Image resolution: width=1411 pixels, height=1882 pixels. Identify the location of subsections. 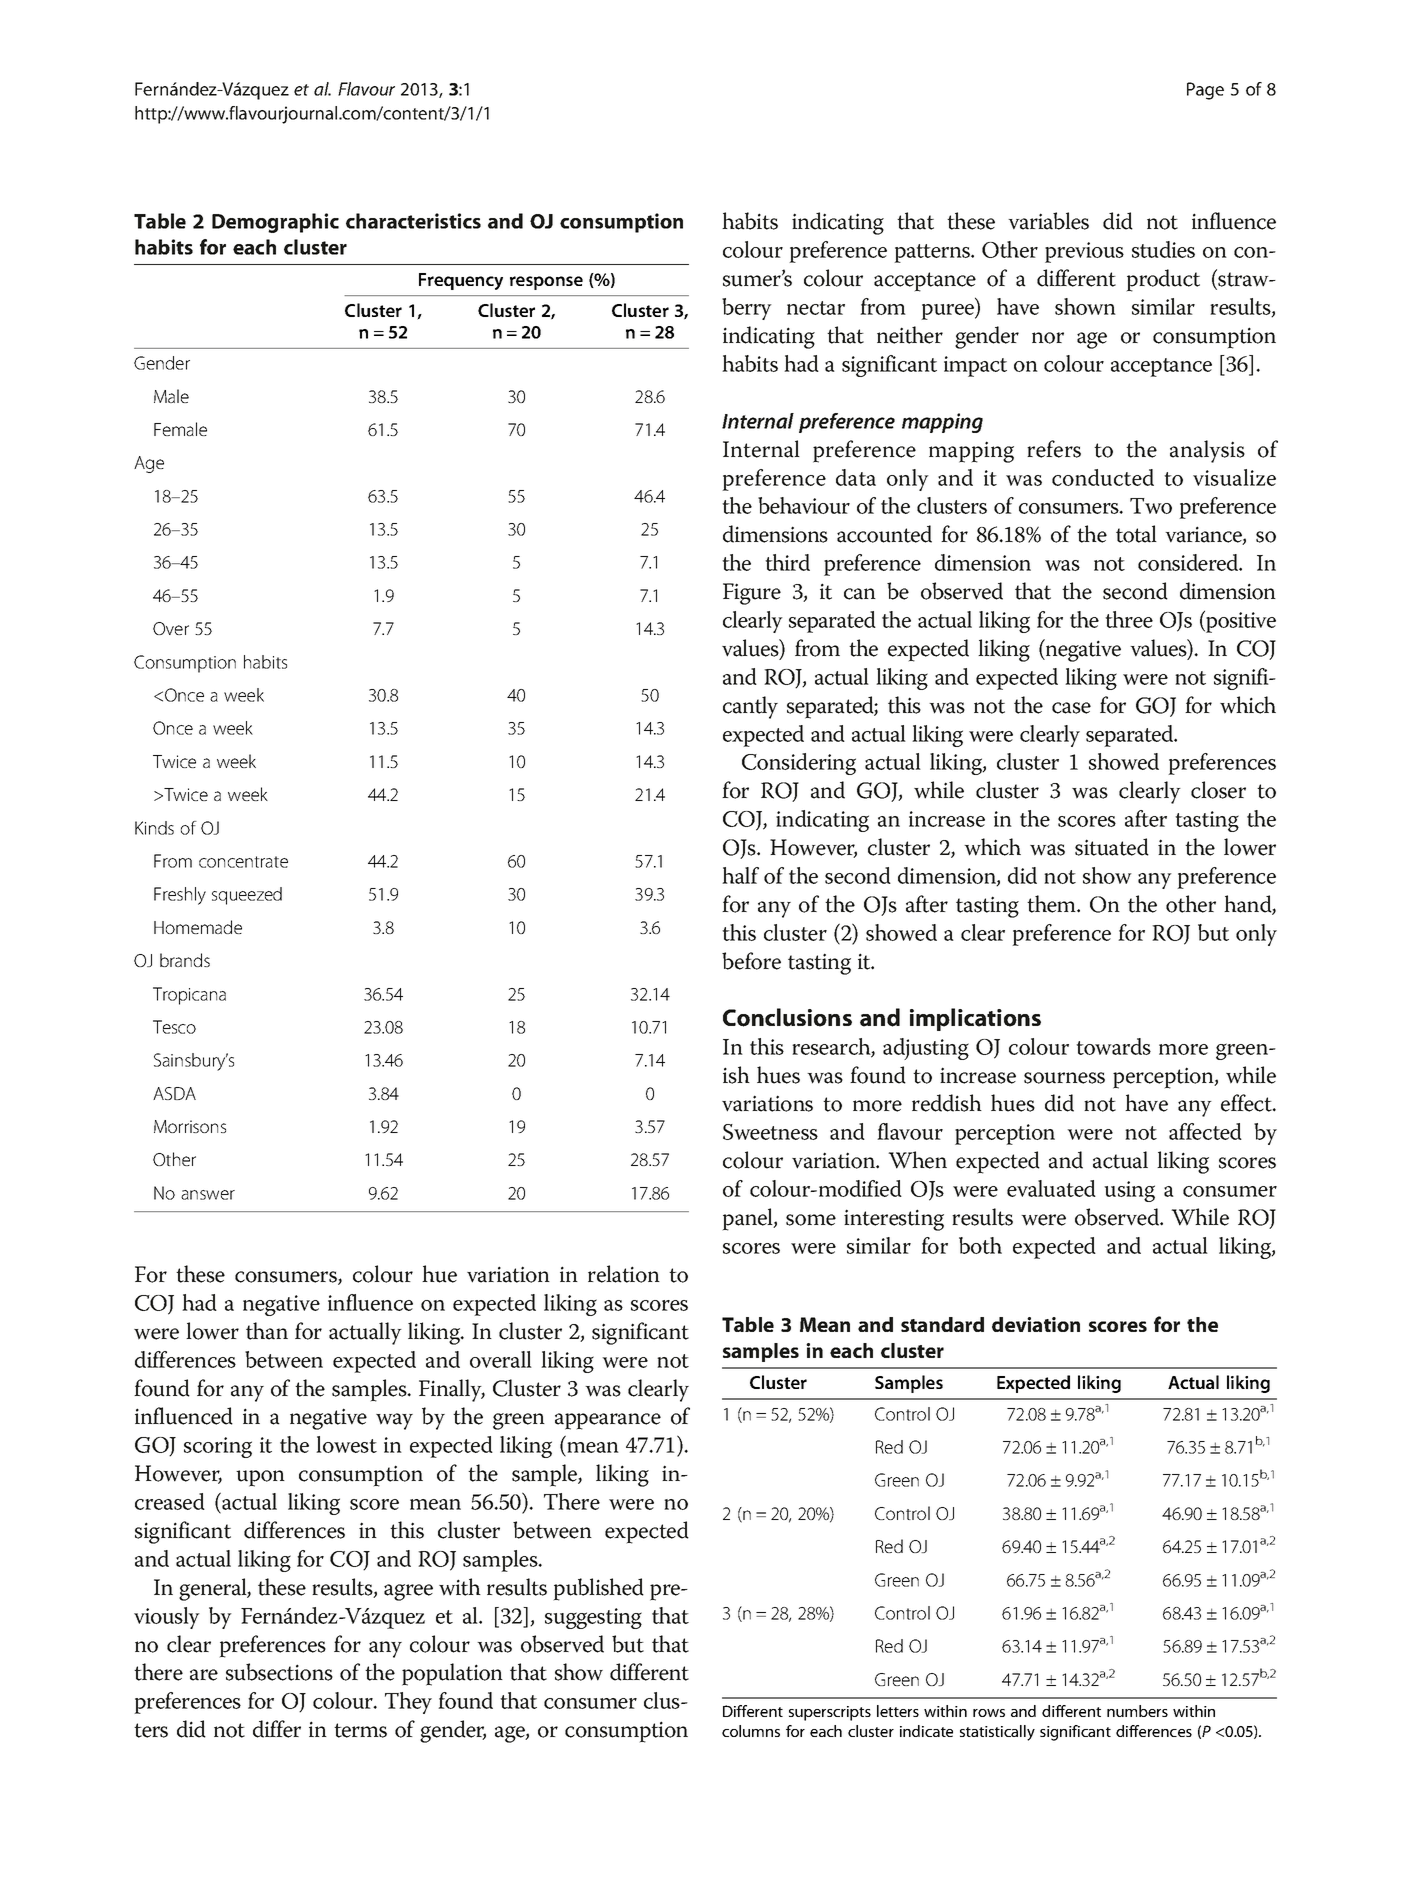
(279, 1672).
